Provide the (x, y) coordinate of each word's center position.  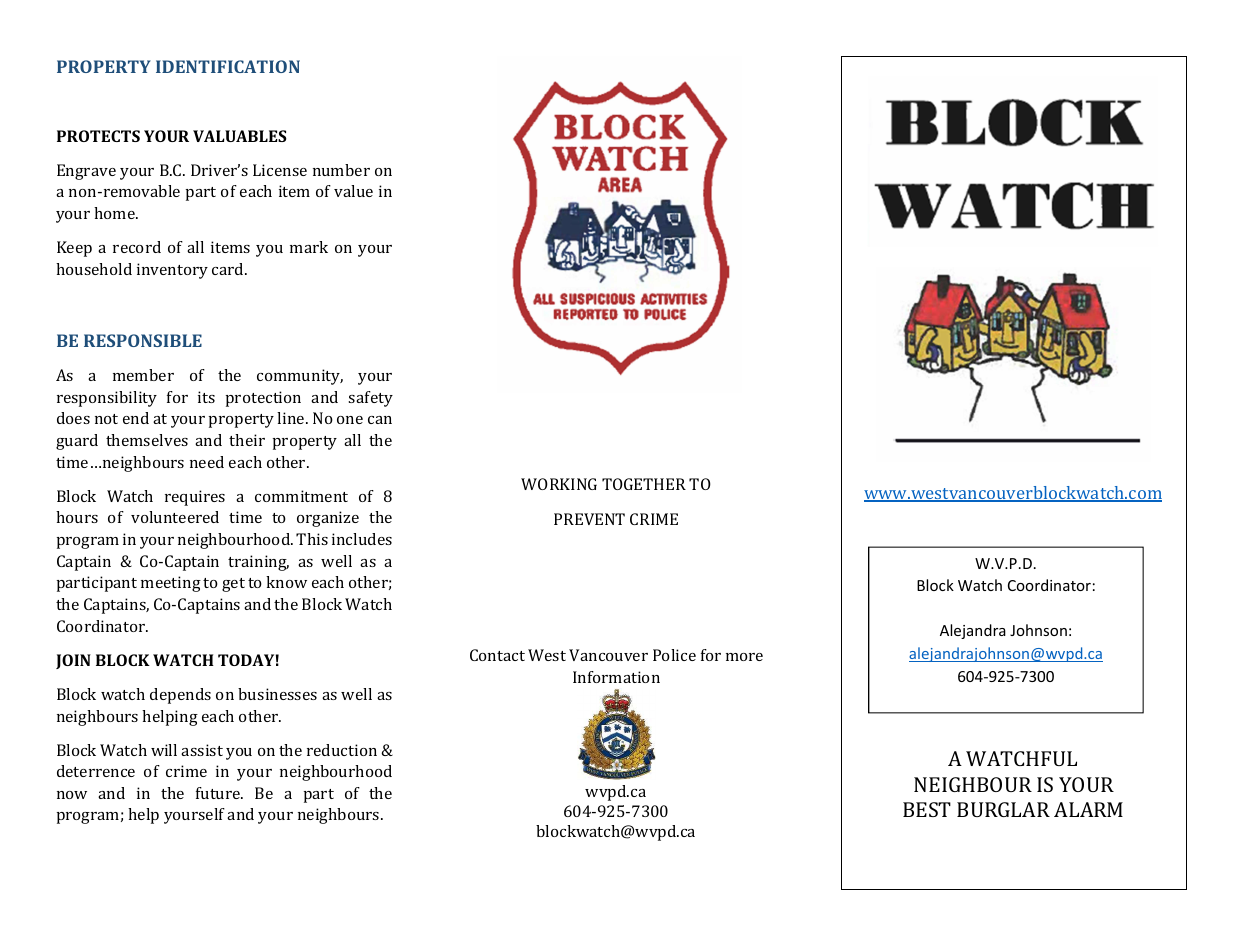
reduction (342, 750)
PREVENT (589, 519)
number (341, 170)
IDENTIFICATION (228, 66)
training (258, 563)
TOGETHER (644, 484)
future (219, 793)
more (744, 657)
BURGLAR (1003, 809)
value (353, 191)
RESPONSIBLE (143, 340)
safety (370, 399)
